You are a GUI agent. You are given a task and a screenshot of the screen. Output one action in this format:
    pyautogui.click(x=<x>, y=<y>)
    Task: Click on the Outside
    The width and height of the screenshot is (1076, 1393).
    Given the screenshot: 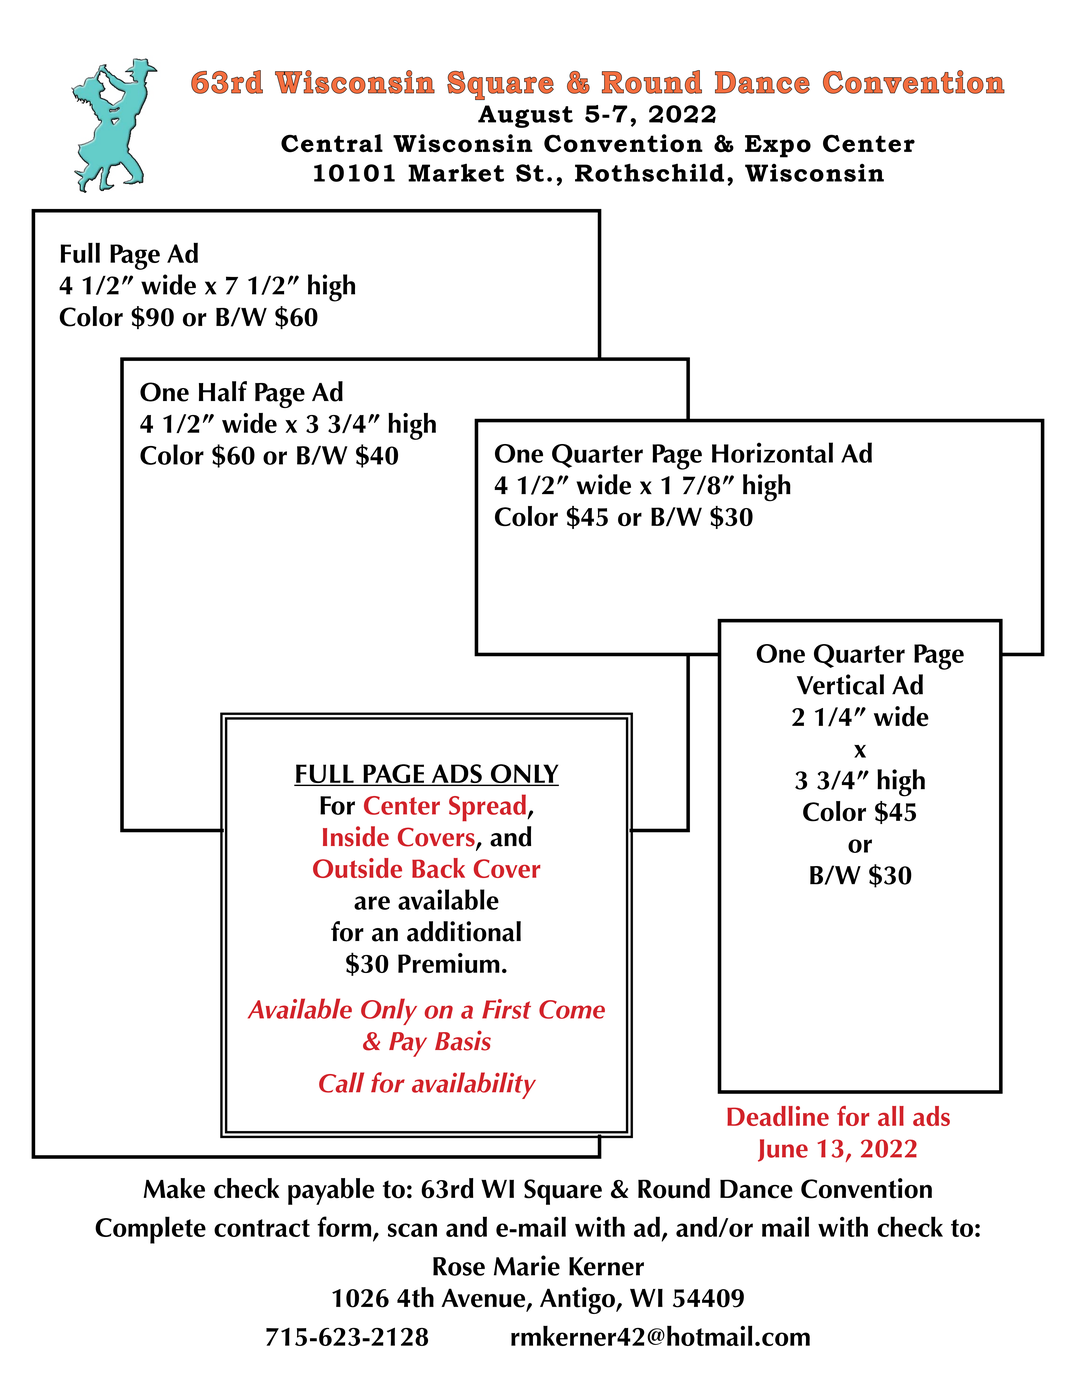 What is the action you would take?
    pyautogui.click(x=357, y=868)
